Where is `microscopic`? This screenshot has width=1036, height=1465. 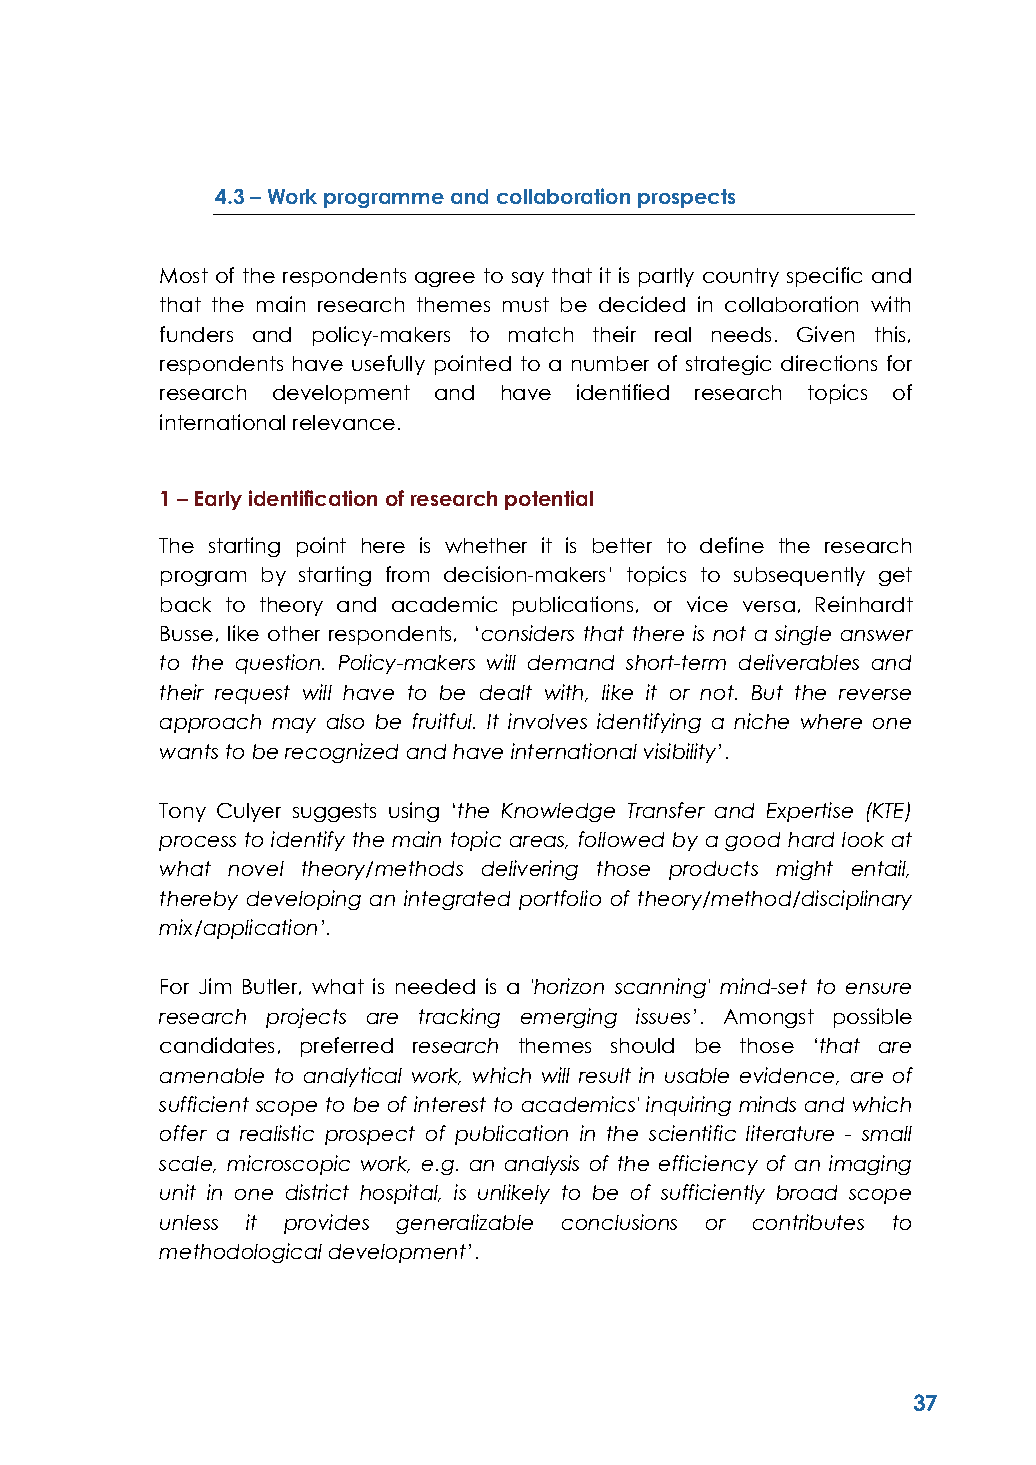 microscopic is located at coordinates (288, 1165).
